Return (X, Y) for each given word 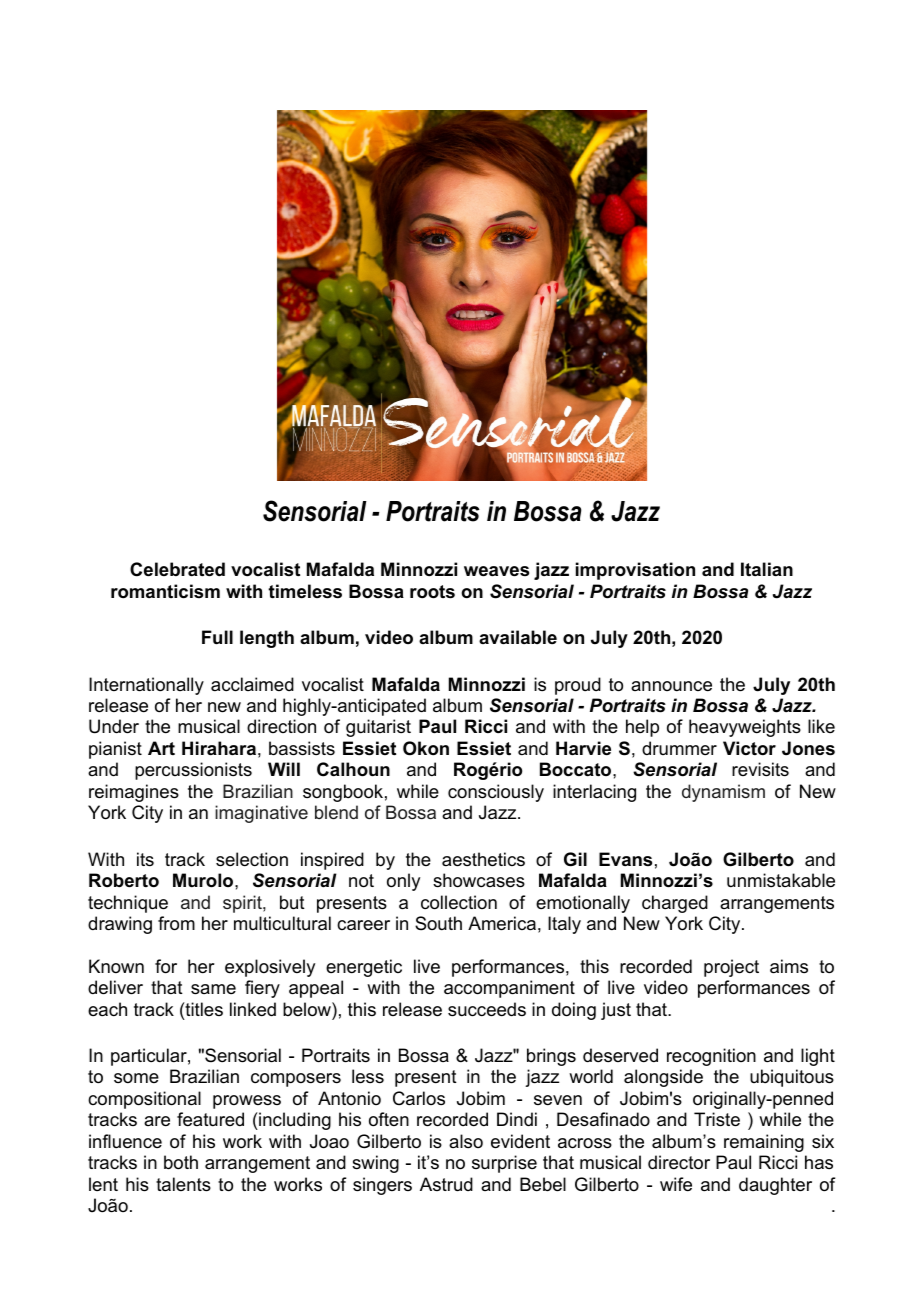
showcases (479, 880)
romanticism (165, 591)
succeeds (487, 1009)
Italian (767, 569)
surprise (504, 1164)
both (181, 1162)
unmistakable (781, 880)
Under (114, 726)
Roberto (124, 880)
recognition (711, 1057)
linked (253, 1009)
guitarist (378, 728)
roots (432, 592)
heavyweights (745, 728)
